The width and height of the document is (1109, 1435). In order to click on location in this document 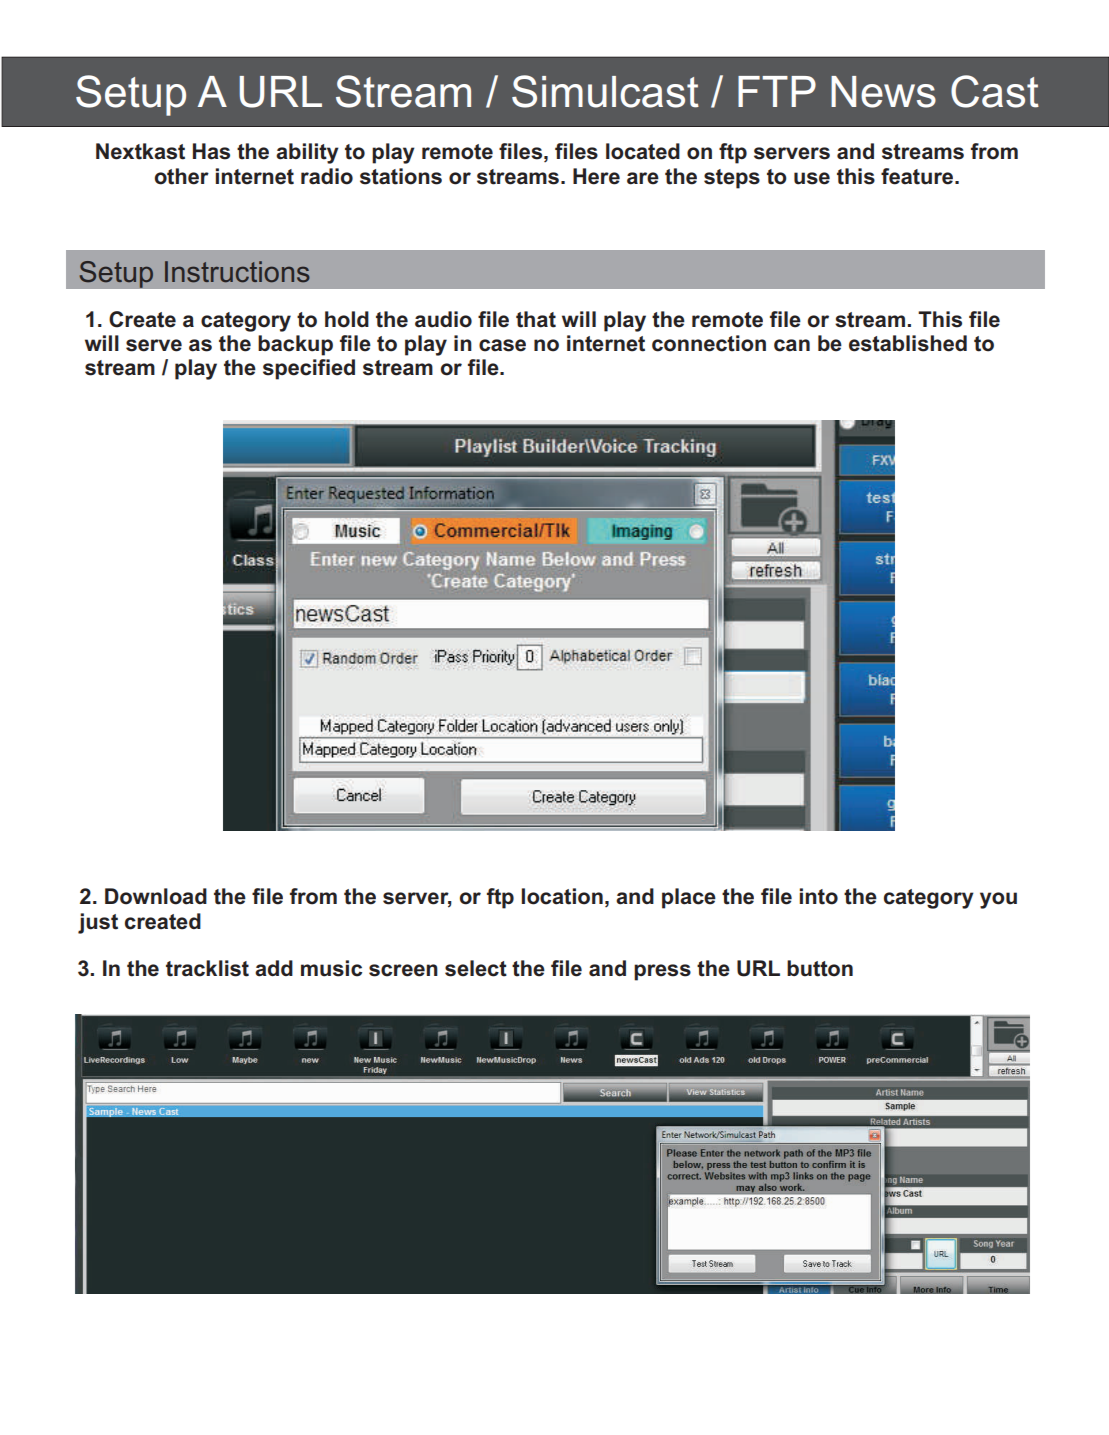, I will do `click(562, 896)`.
